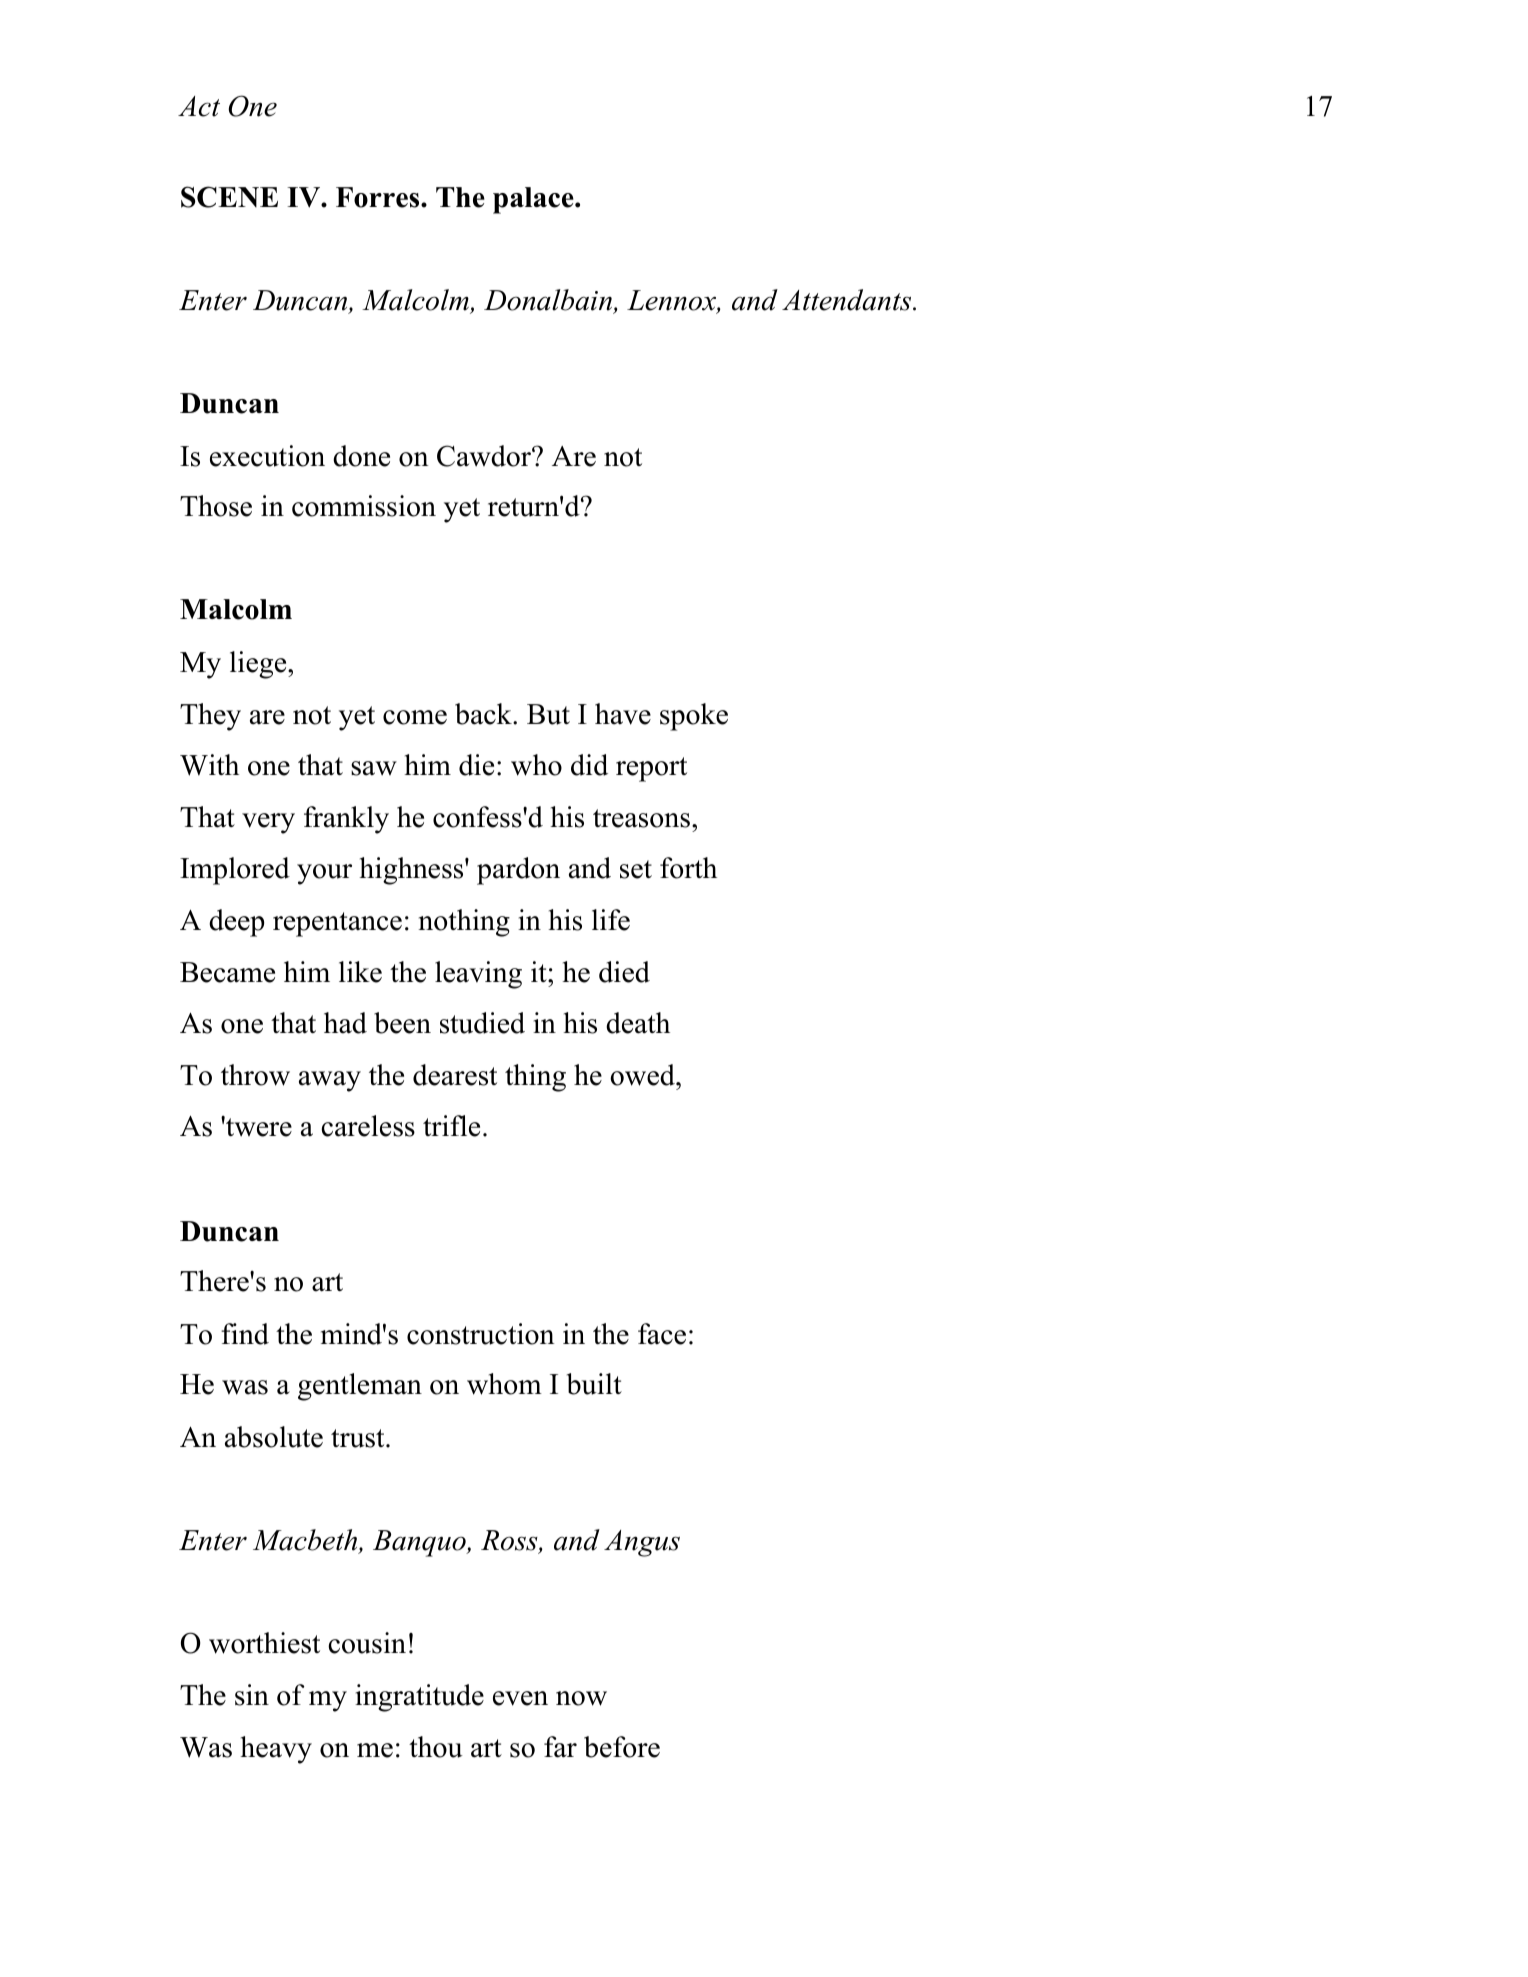 The image size is (1528, 1977). Describe the element at coordinates (455, 1075) in the image. I see `dearest` at that location.
